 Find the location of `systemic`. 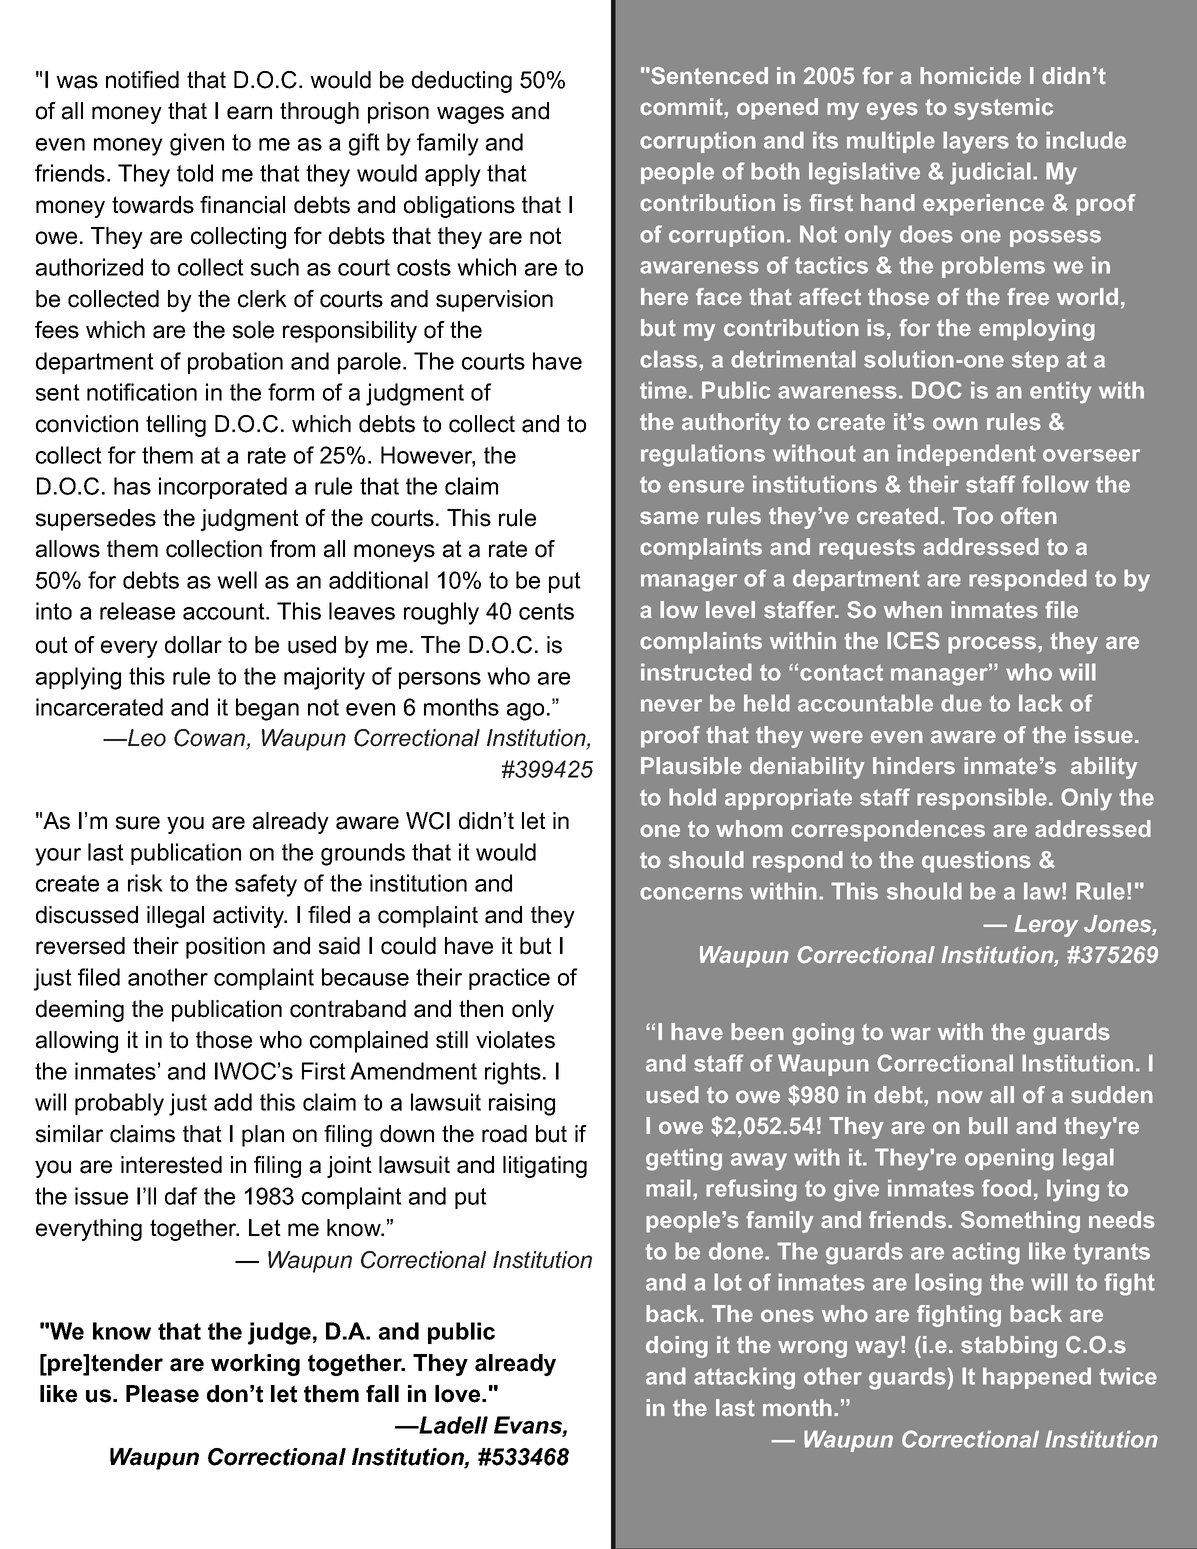

systemic is located at coordinates (1003, 109).
